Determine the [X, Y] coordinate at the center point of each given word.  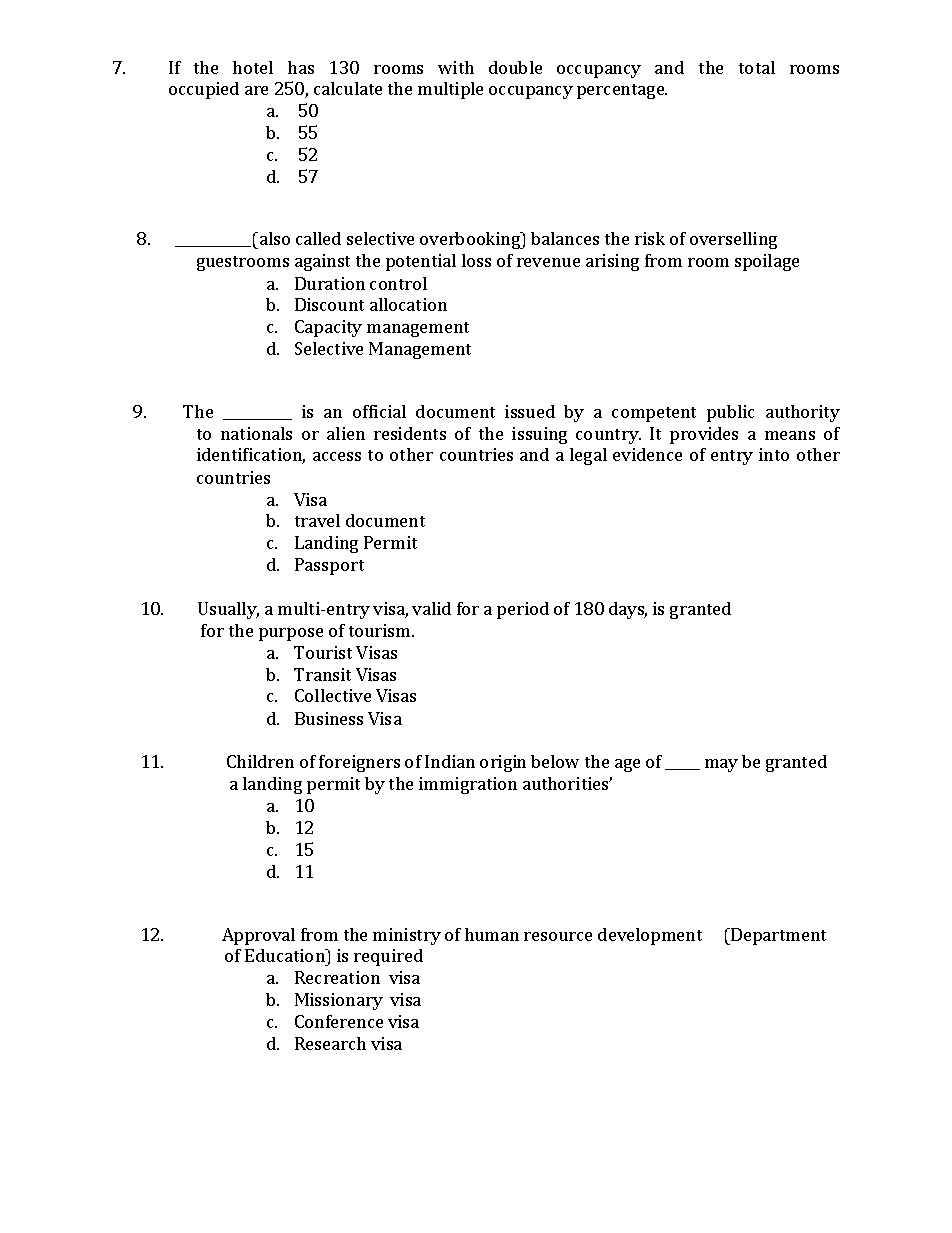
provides [704, 435]
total [757, 67]
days [628, 610]
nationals [256, 433]
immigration [468, 785]
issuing [539, 435]
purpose [291, 634]
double [515, 67]
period [523, 610]
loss [476, 260]
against [322, 262]
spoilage [767, 262]
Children [260, 761]
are [256, 90]
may [721, 765]
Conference [339, 1021]
